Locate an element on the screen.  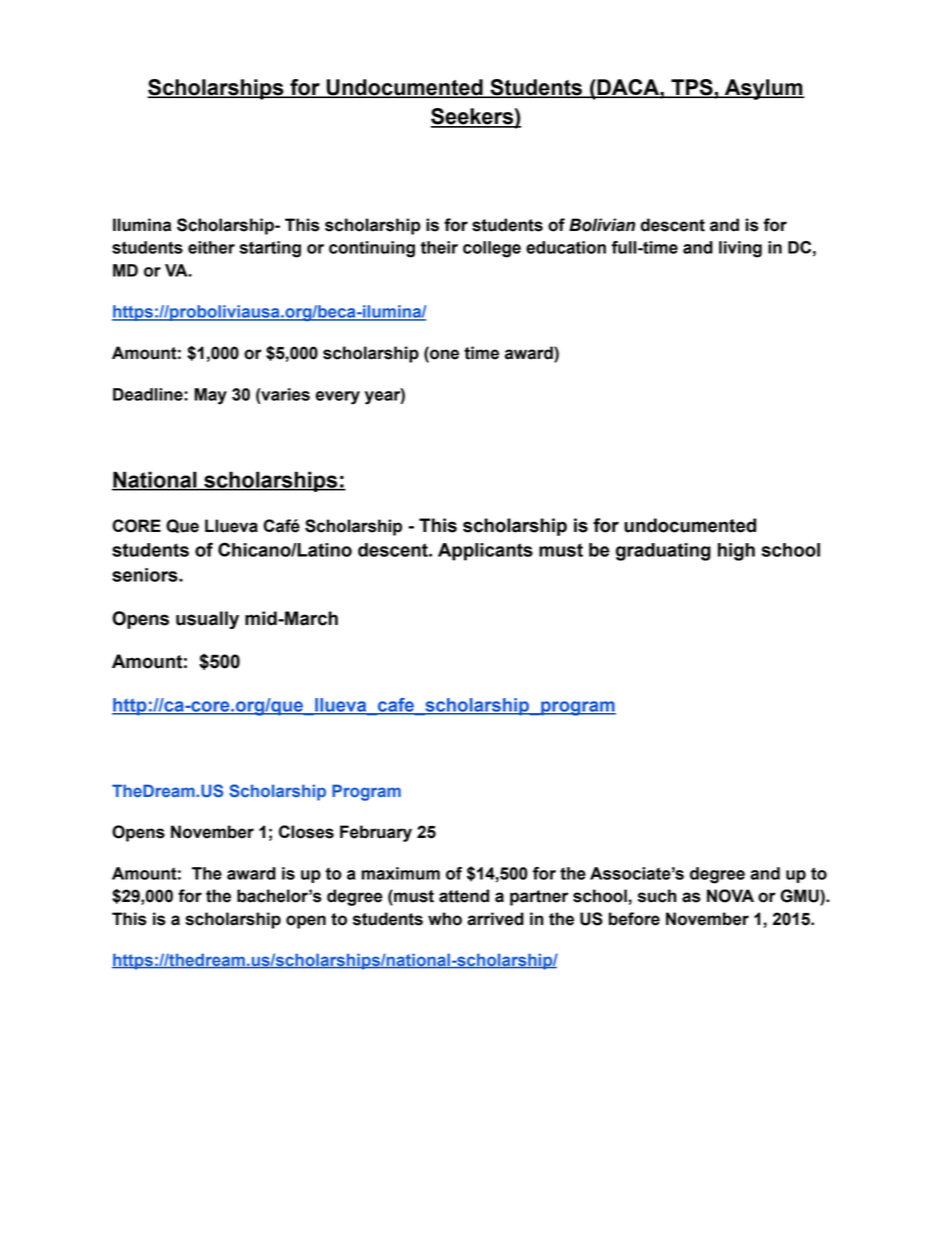
either is located at coordinates (211, 247).
